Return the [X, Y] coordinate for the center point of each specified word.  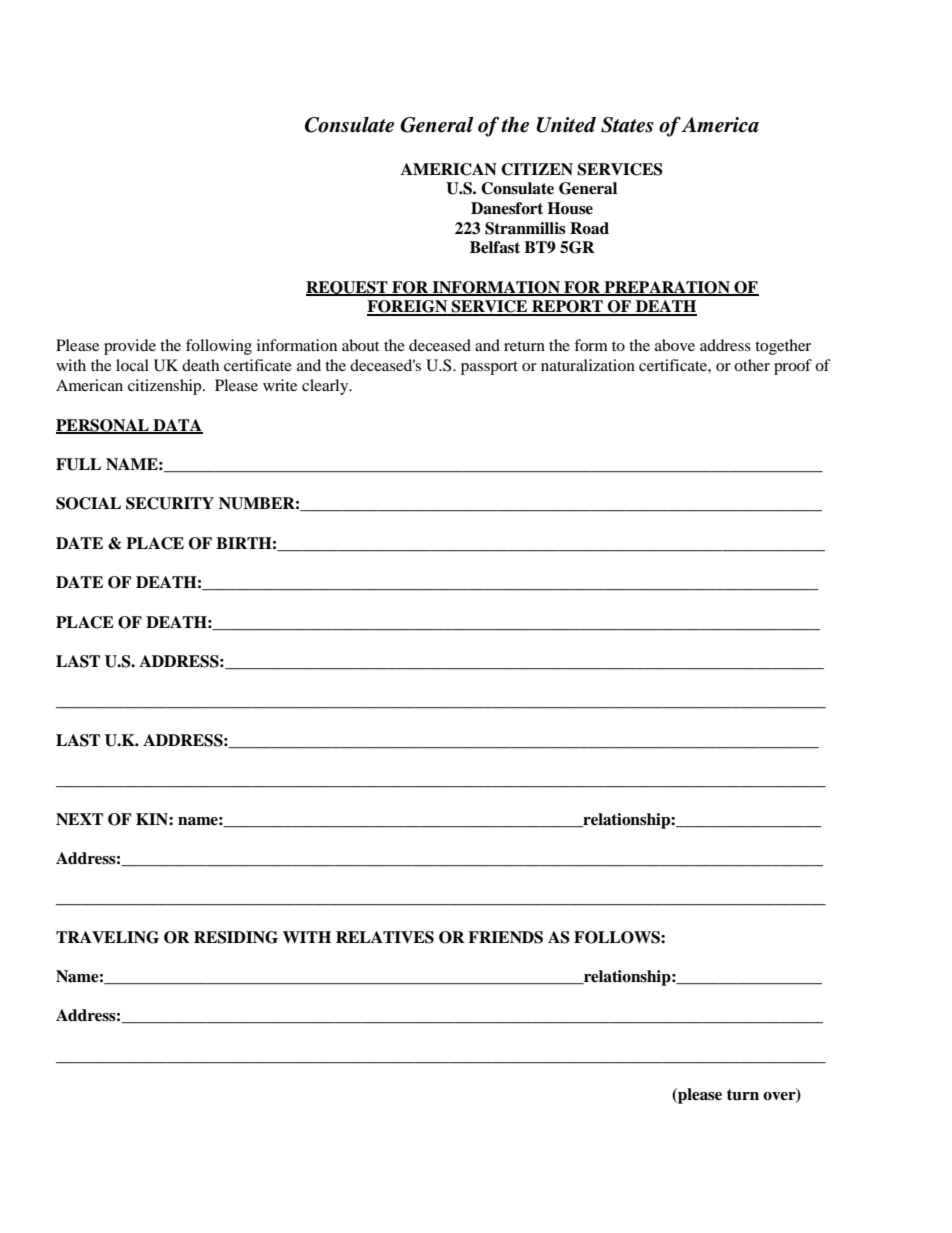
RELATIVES [385, 937]
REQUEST [348, 288]
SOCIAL [88, 503]
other [752, 365]
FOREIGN [408, 307]
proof [793, 367]
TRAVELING [107, 937]
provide [130, 347]
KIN [153, 819]
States [627, 125]
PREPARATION [667, 288]
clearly [326, 387]
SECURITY [170, 503]
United [566, 125]
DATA [177, 426]
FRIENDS [505, 937]
